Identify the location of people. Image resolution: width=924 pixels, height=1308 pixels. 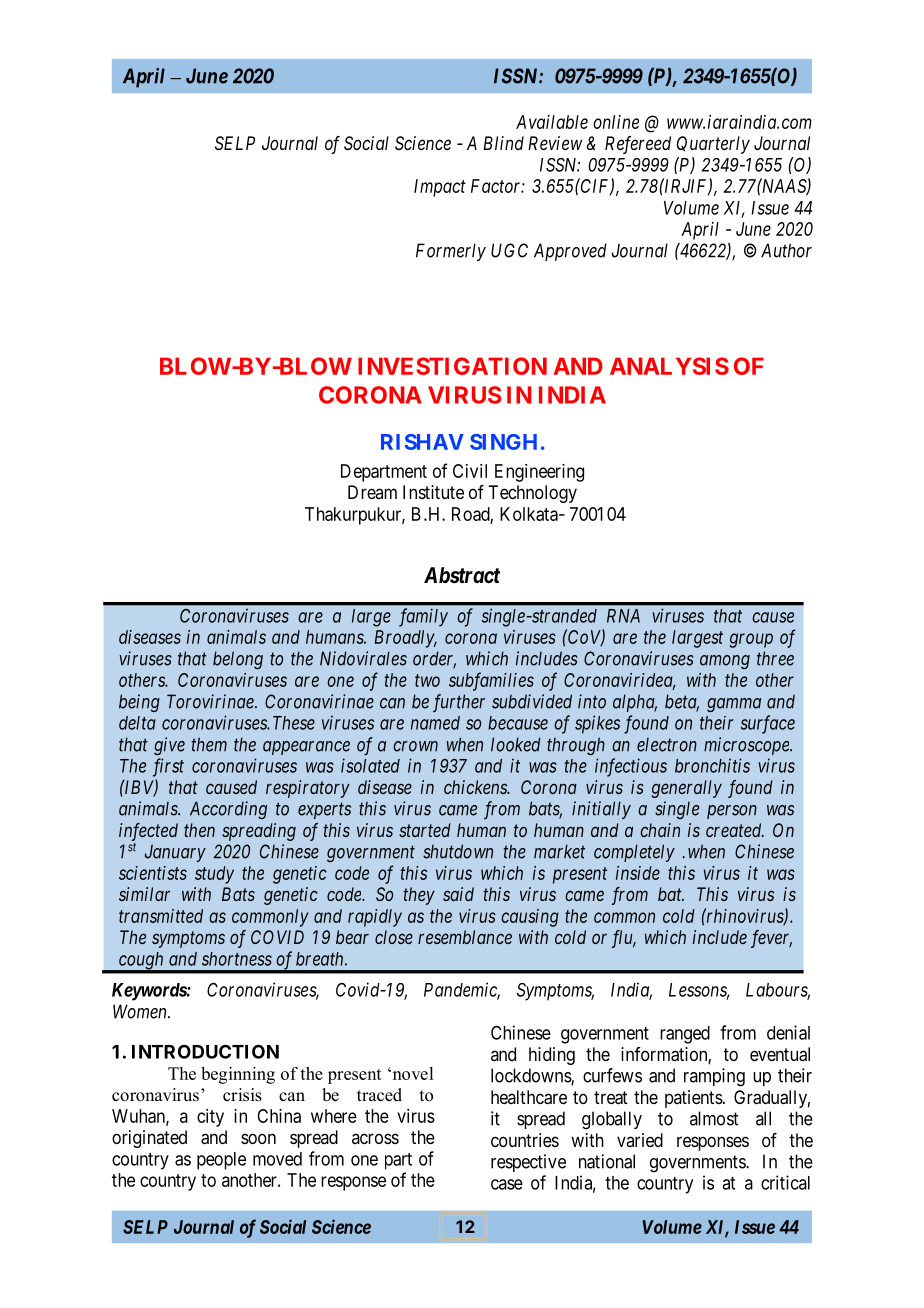
(221, 1161).
